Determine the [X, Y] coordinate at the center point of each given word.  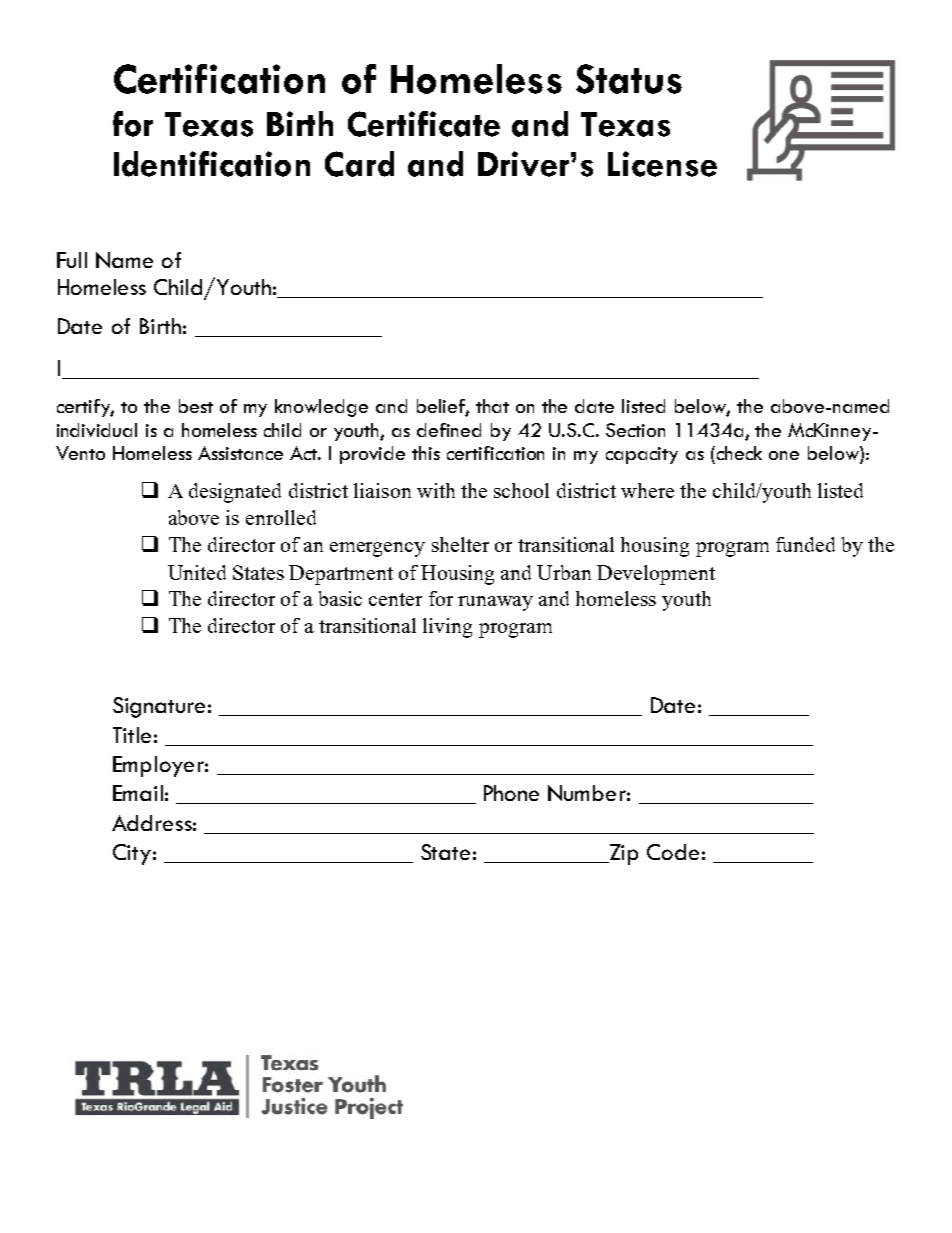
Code [673, 852]
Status [629, 79]
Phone [511, 793]
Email [138, 793]
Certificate [424, 124]
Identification [212, 164]
